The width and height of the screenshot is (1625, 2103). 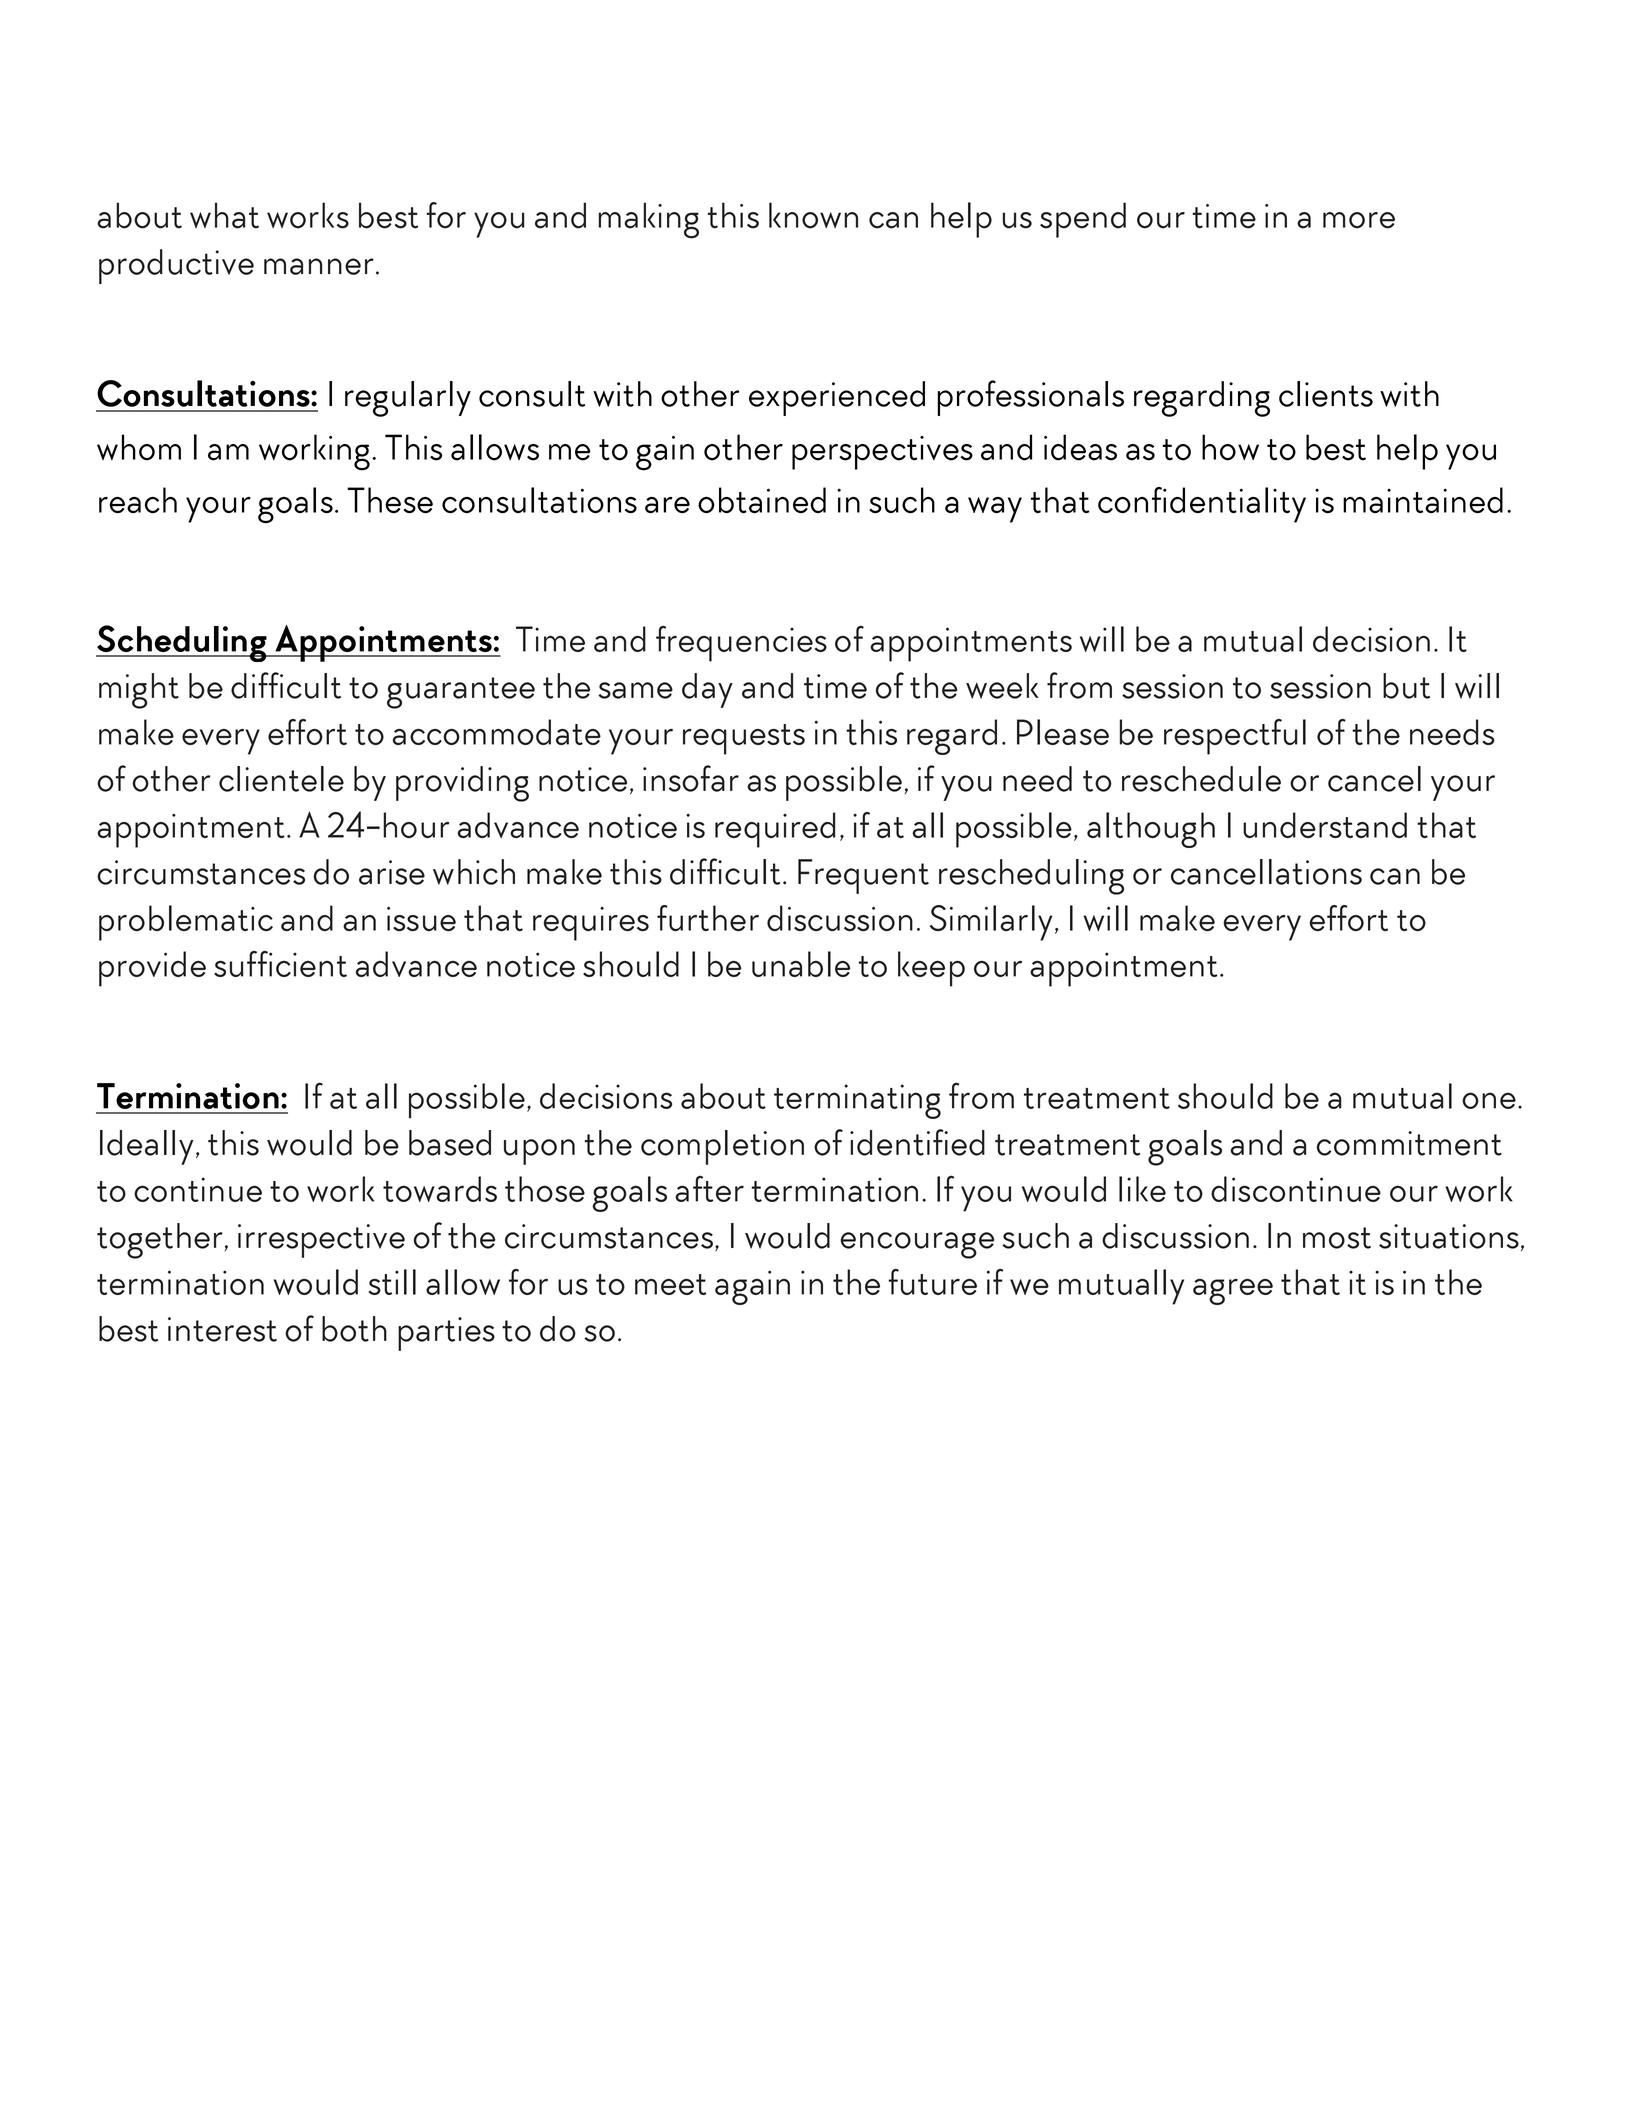 I want to click on maintained, so click(x=1423, y=500).
